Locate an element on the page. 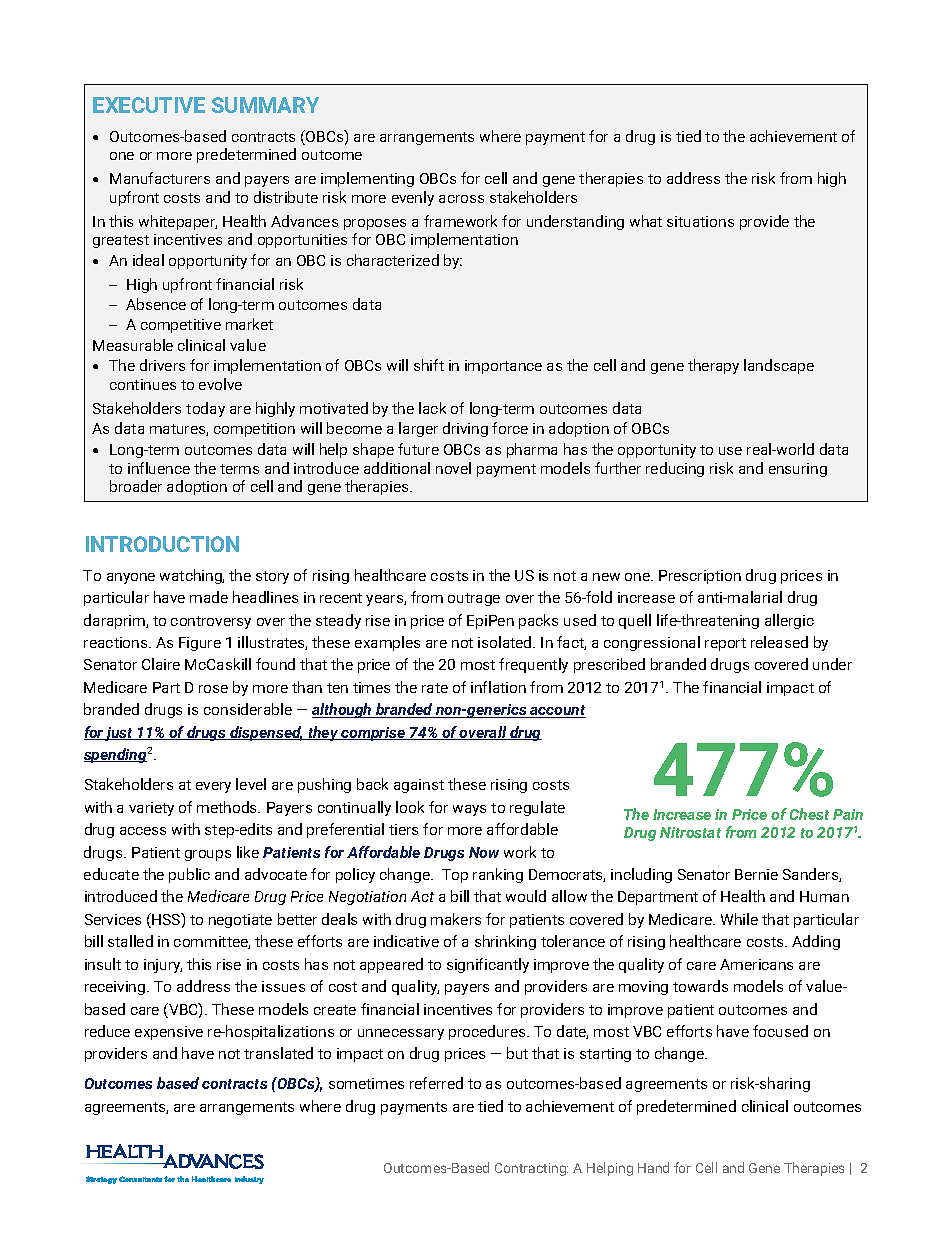 This image has width=952, height=1233. Bernie is located at coordinates (756, 874).
